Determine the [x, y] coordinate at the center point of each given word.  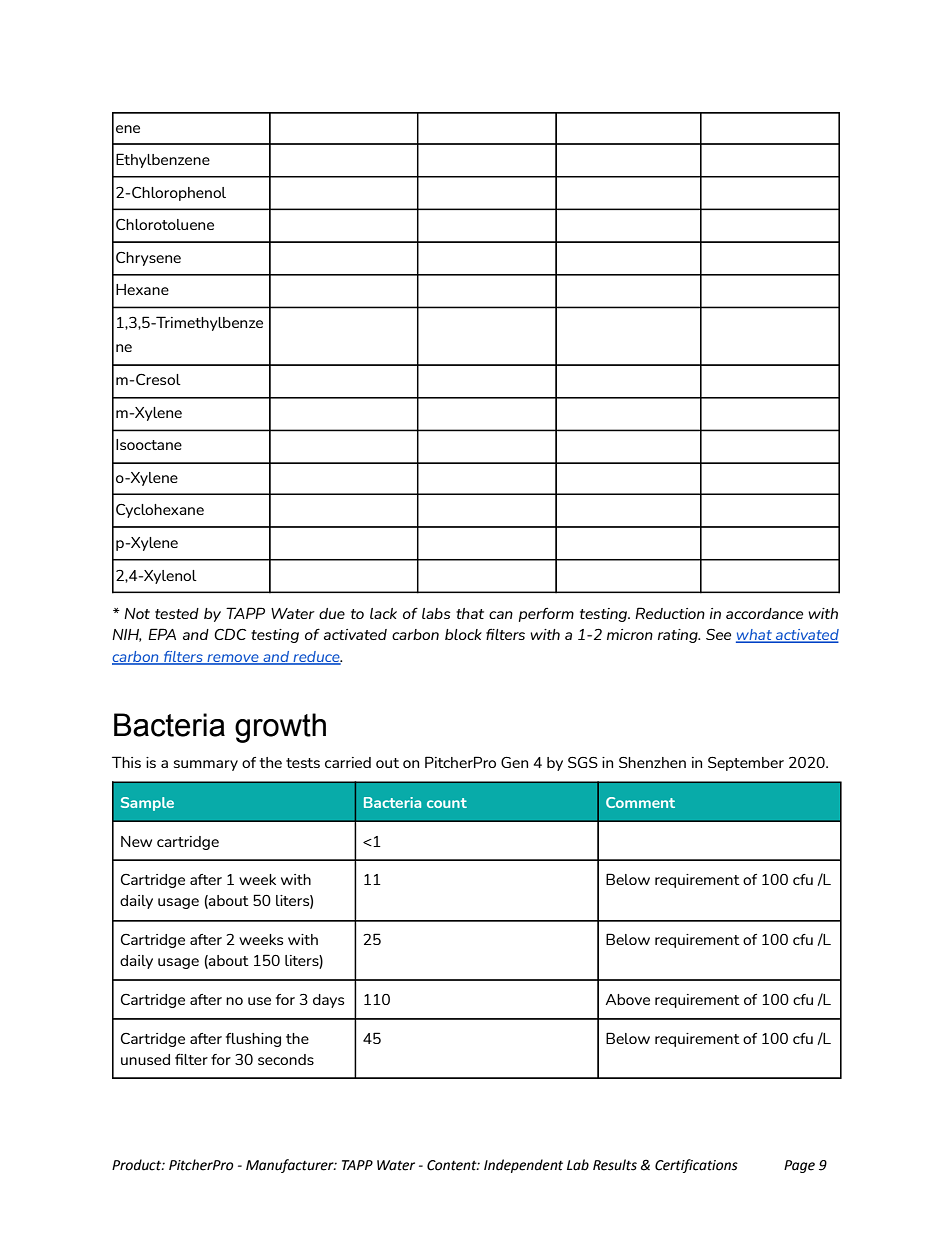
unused [145, 1059]
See [718, 634]
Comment [640, 802]
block [463, 634]
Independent [523, 1166]
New [136, 841]
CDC [230, 634]
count [447, 803]
